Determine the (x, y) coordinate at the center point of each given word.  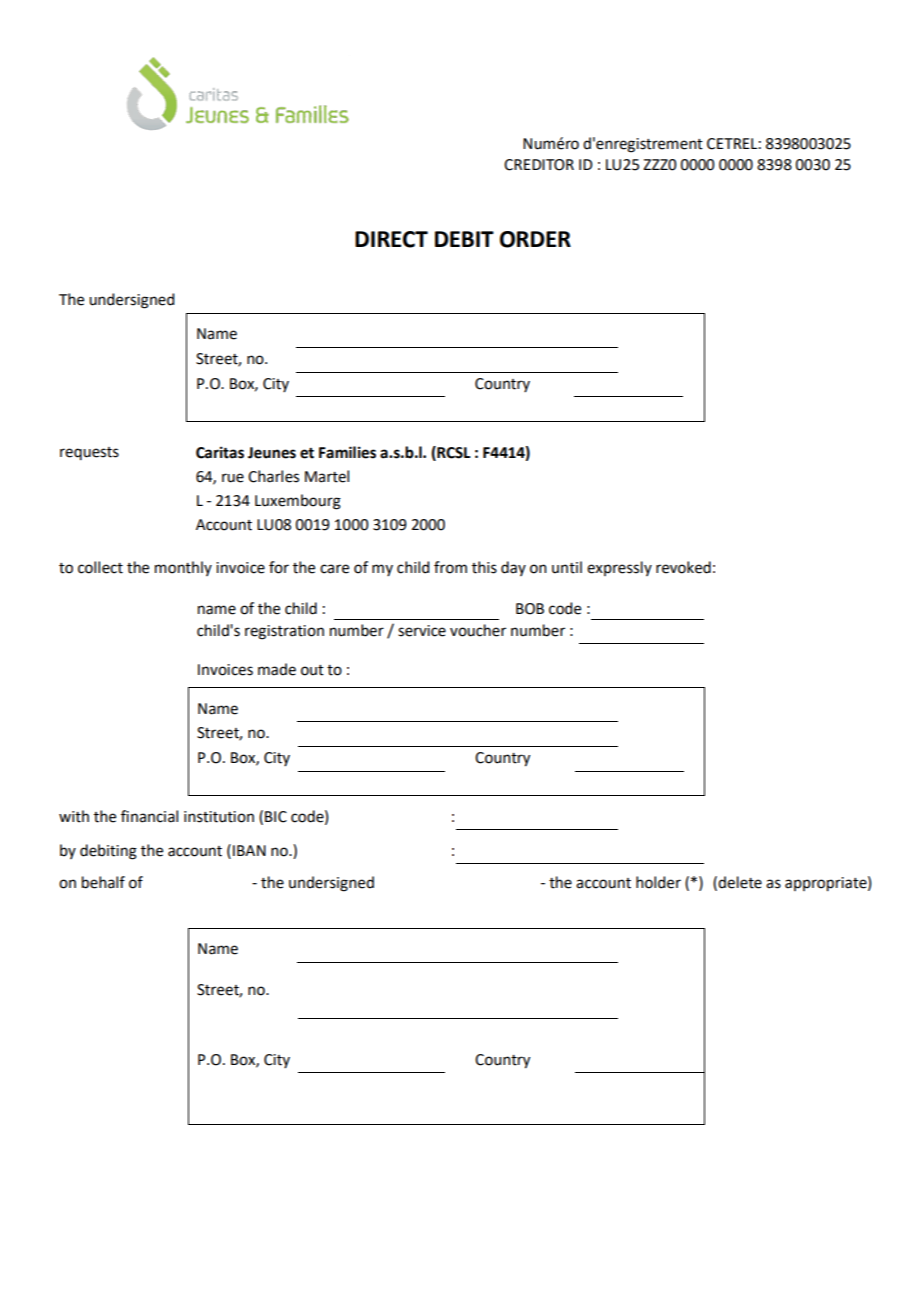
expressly (619, 568)
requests (89, 453)
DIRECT (391, 239)
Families (347, 452)
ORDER (535, 239)
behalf (103, 882)
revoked (683, 567)
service (422, 631)
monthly (183, 568)
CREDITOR (539, 165)
